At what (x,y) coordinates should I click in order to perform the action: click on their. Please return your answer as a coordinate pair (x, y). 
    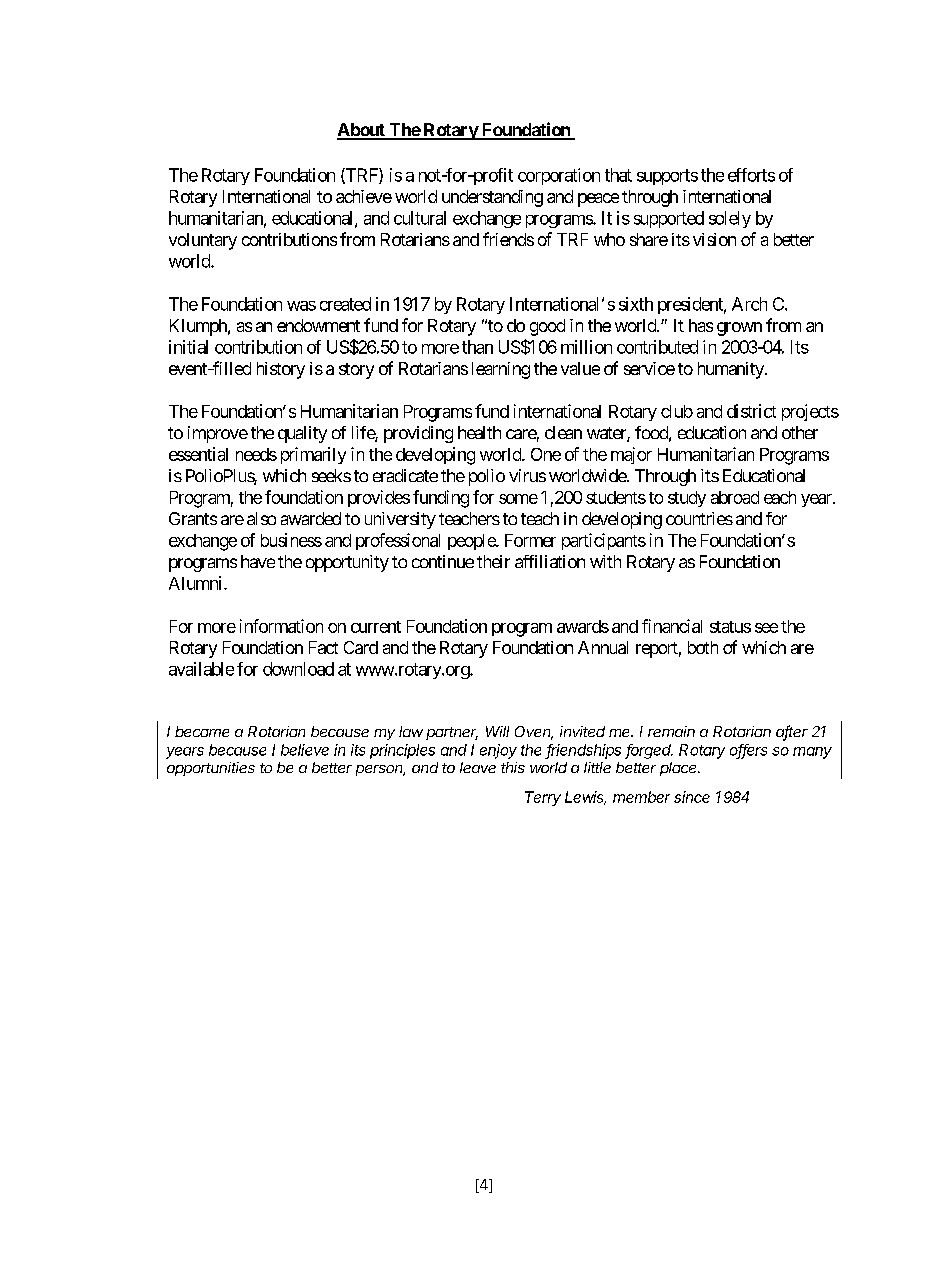
    Looking at the image, I should click on (493, 561).
